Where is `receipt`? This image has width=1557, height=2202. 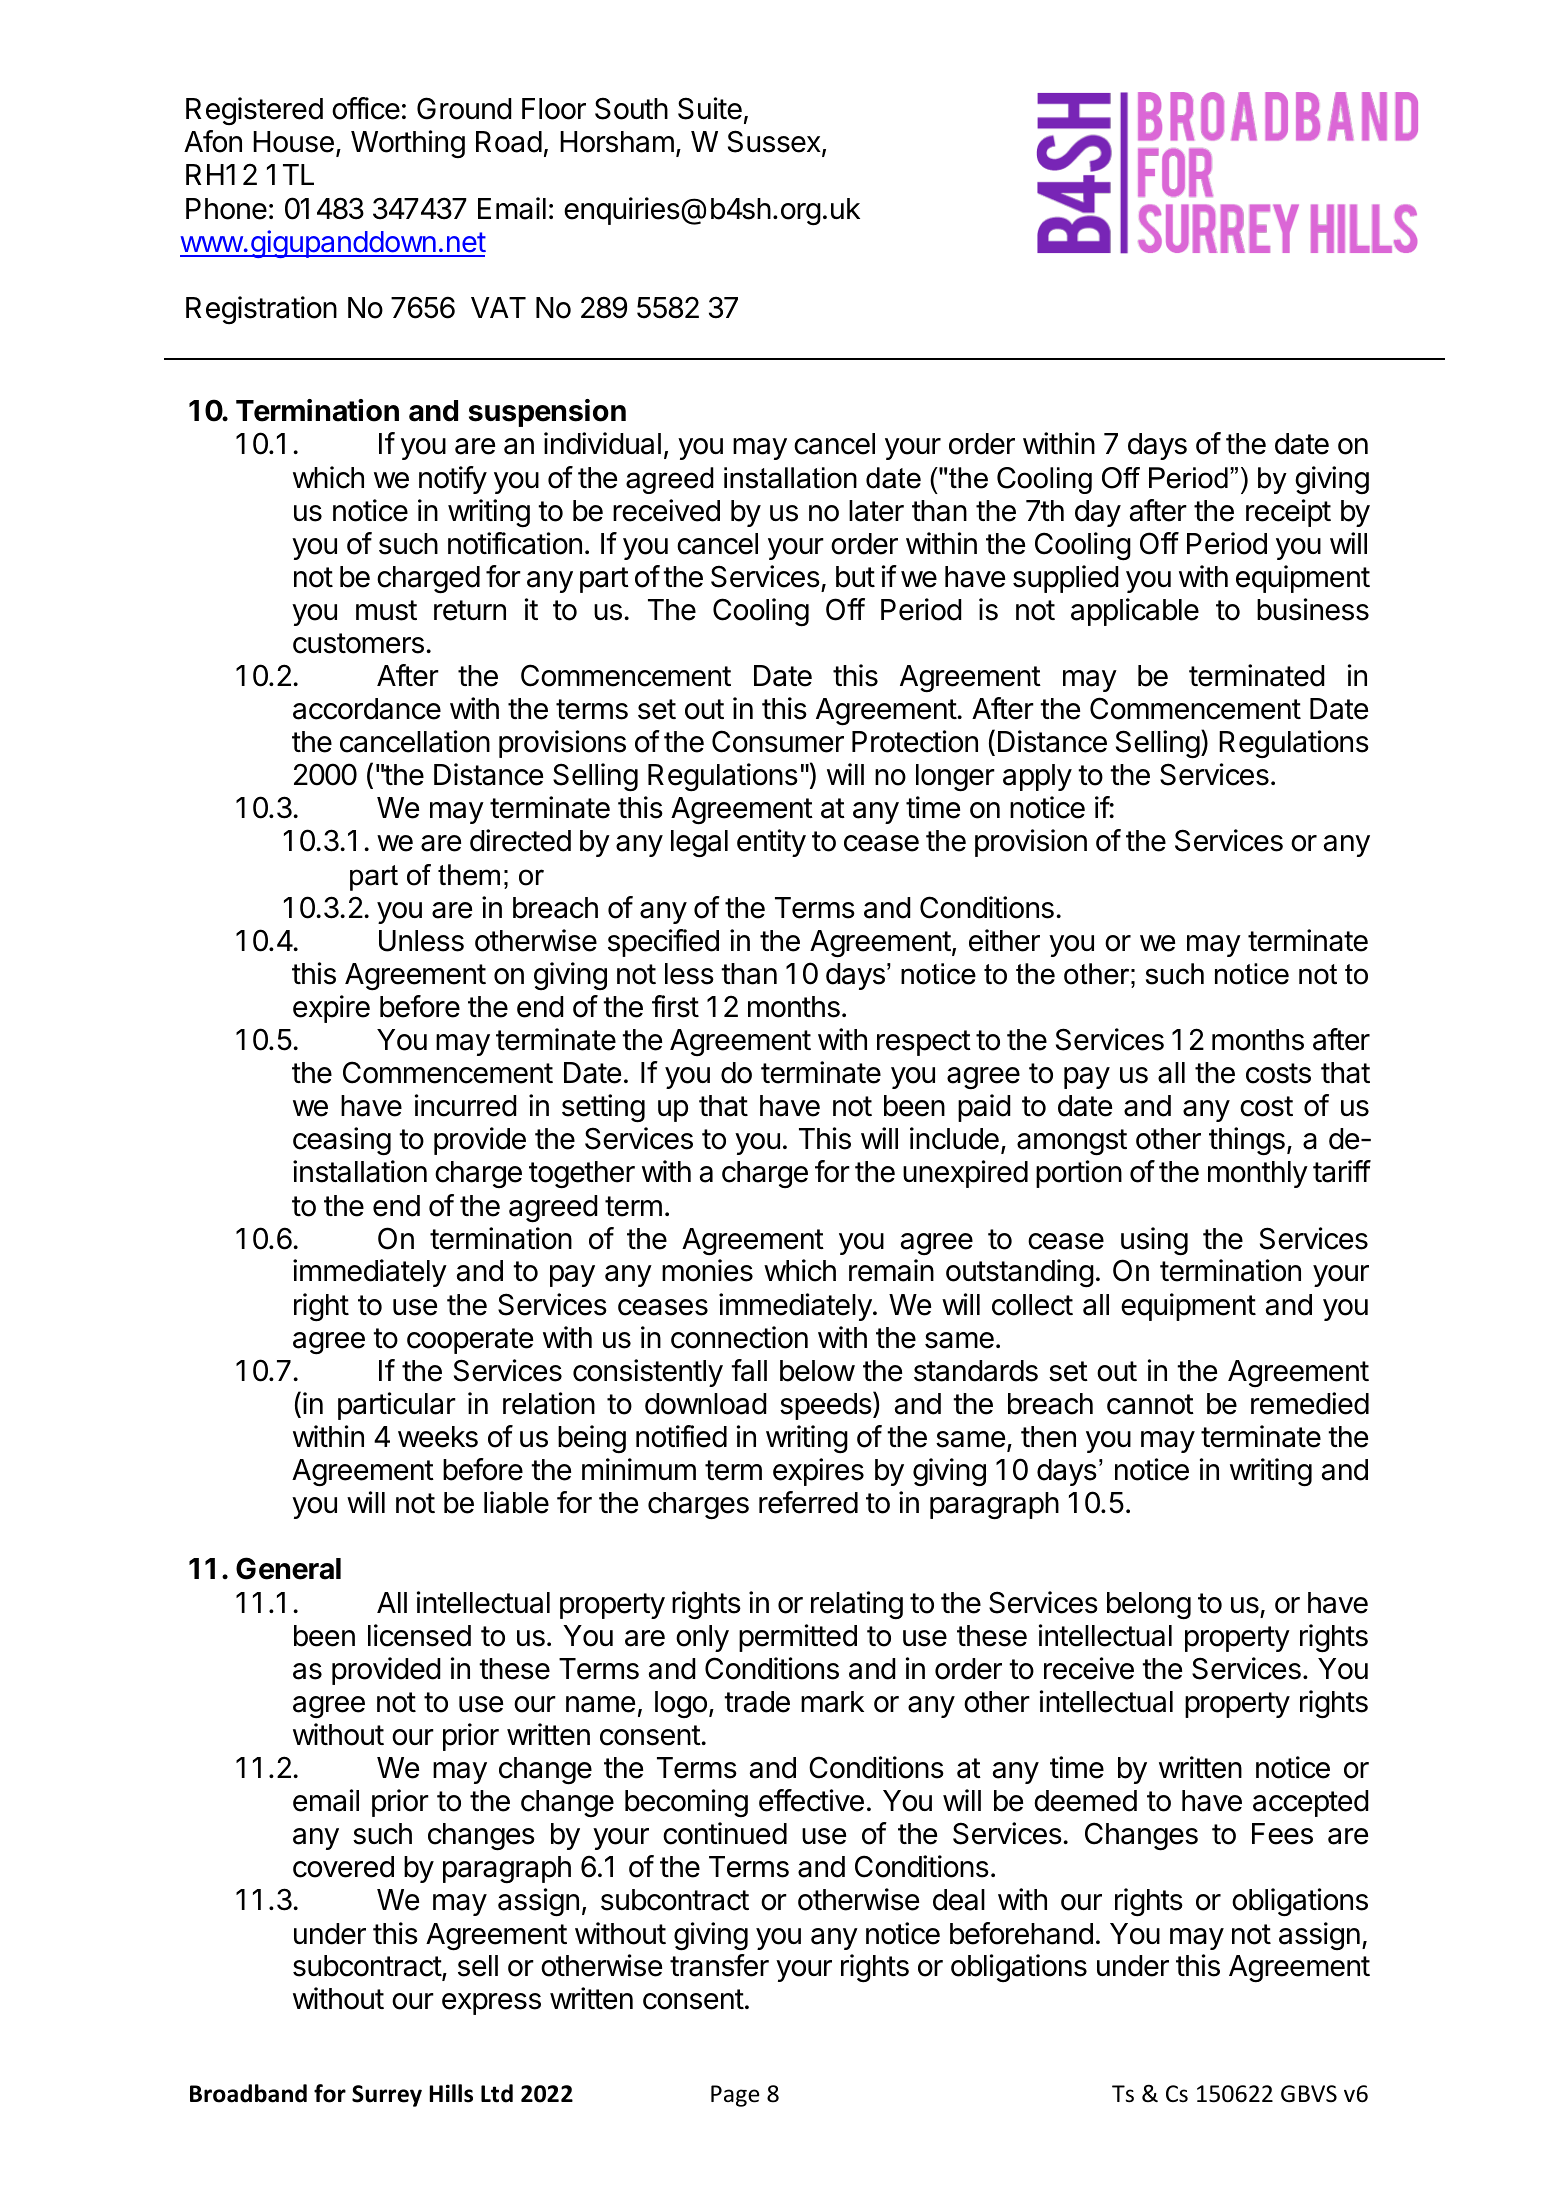 receipt is located at coordinates (1288, 513).
